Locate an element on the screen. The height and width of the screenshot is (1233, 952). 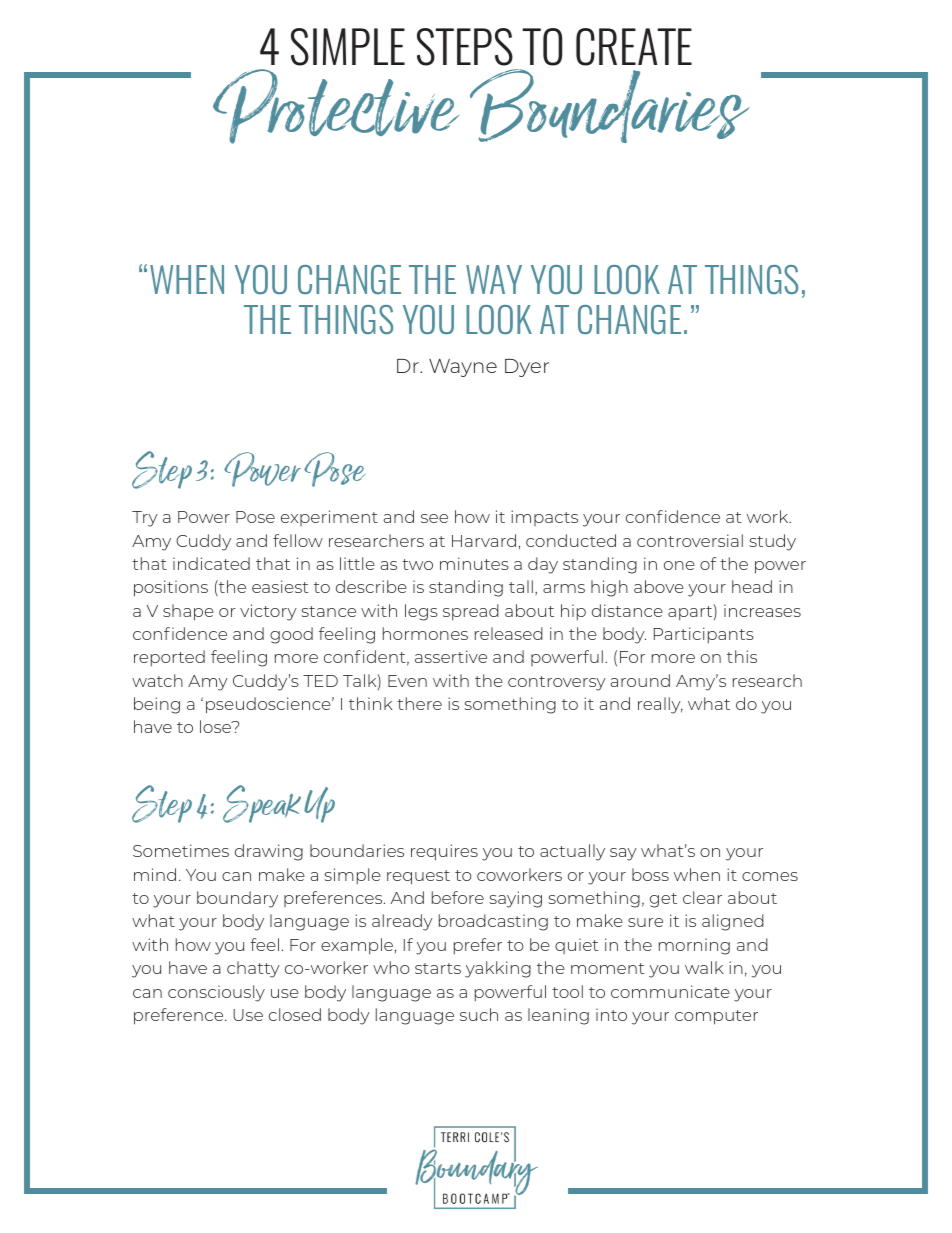
assertive is located at coordinates (451, 656).
